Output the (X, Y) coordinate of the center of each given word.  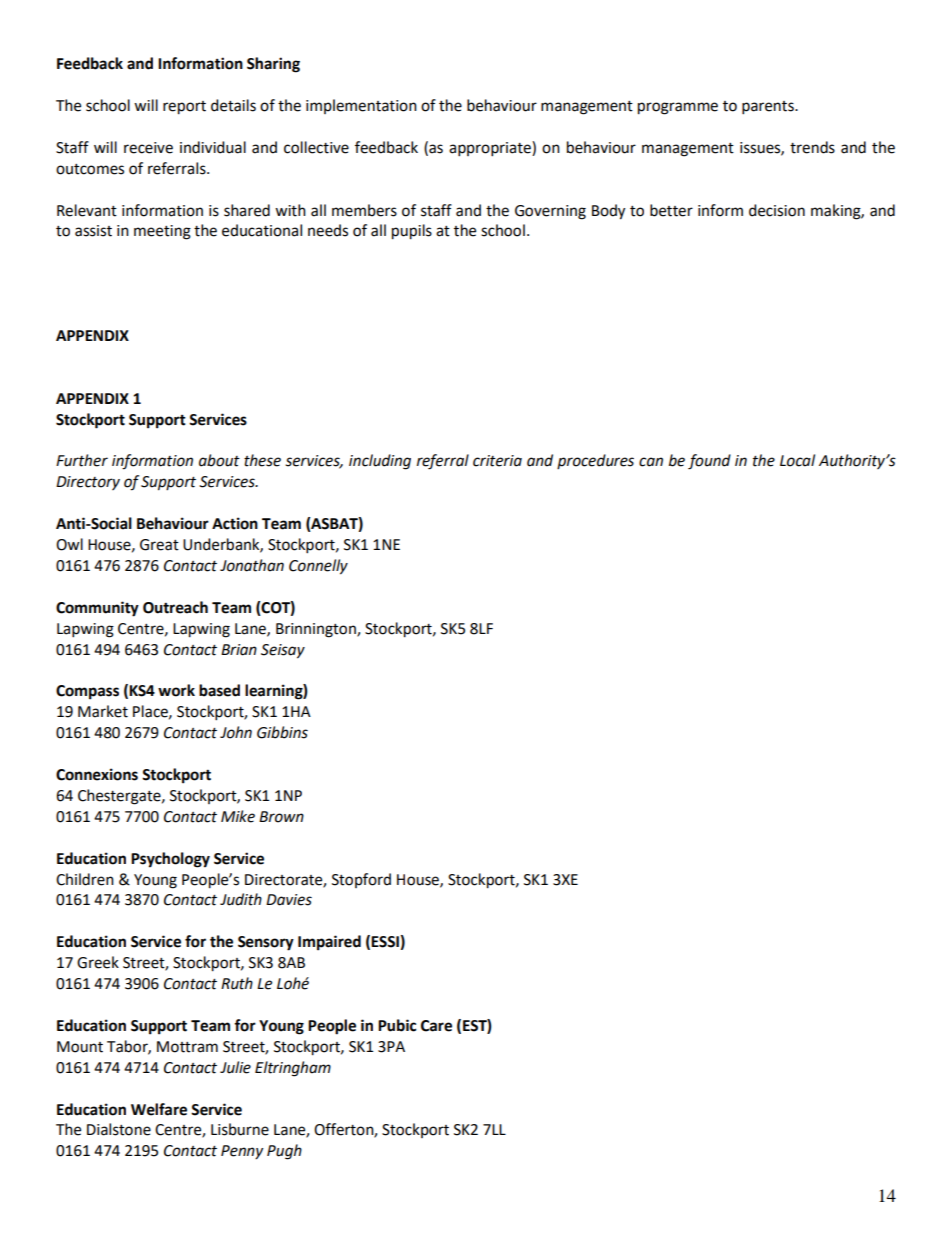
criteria (497, 461)
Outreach (175, 607)
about (219, 460)
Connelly (318, 567)
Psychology (170, 860)
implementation (361, 106)
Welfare (159, 1109)
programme (678, 108)
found (709, 462)
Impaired (329, 943)
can (651, 462)
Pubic (397, 1025)
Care (436, 1026)
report (184, 108)
